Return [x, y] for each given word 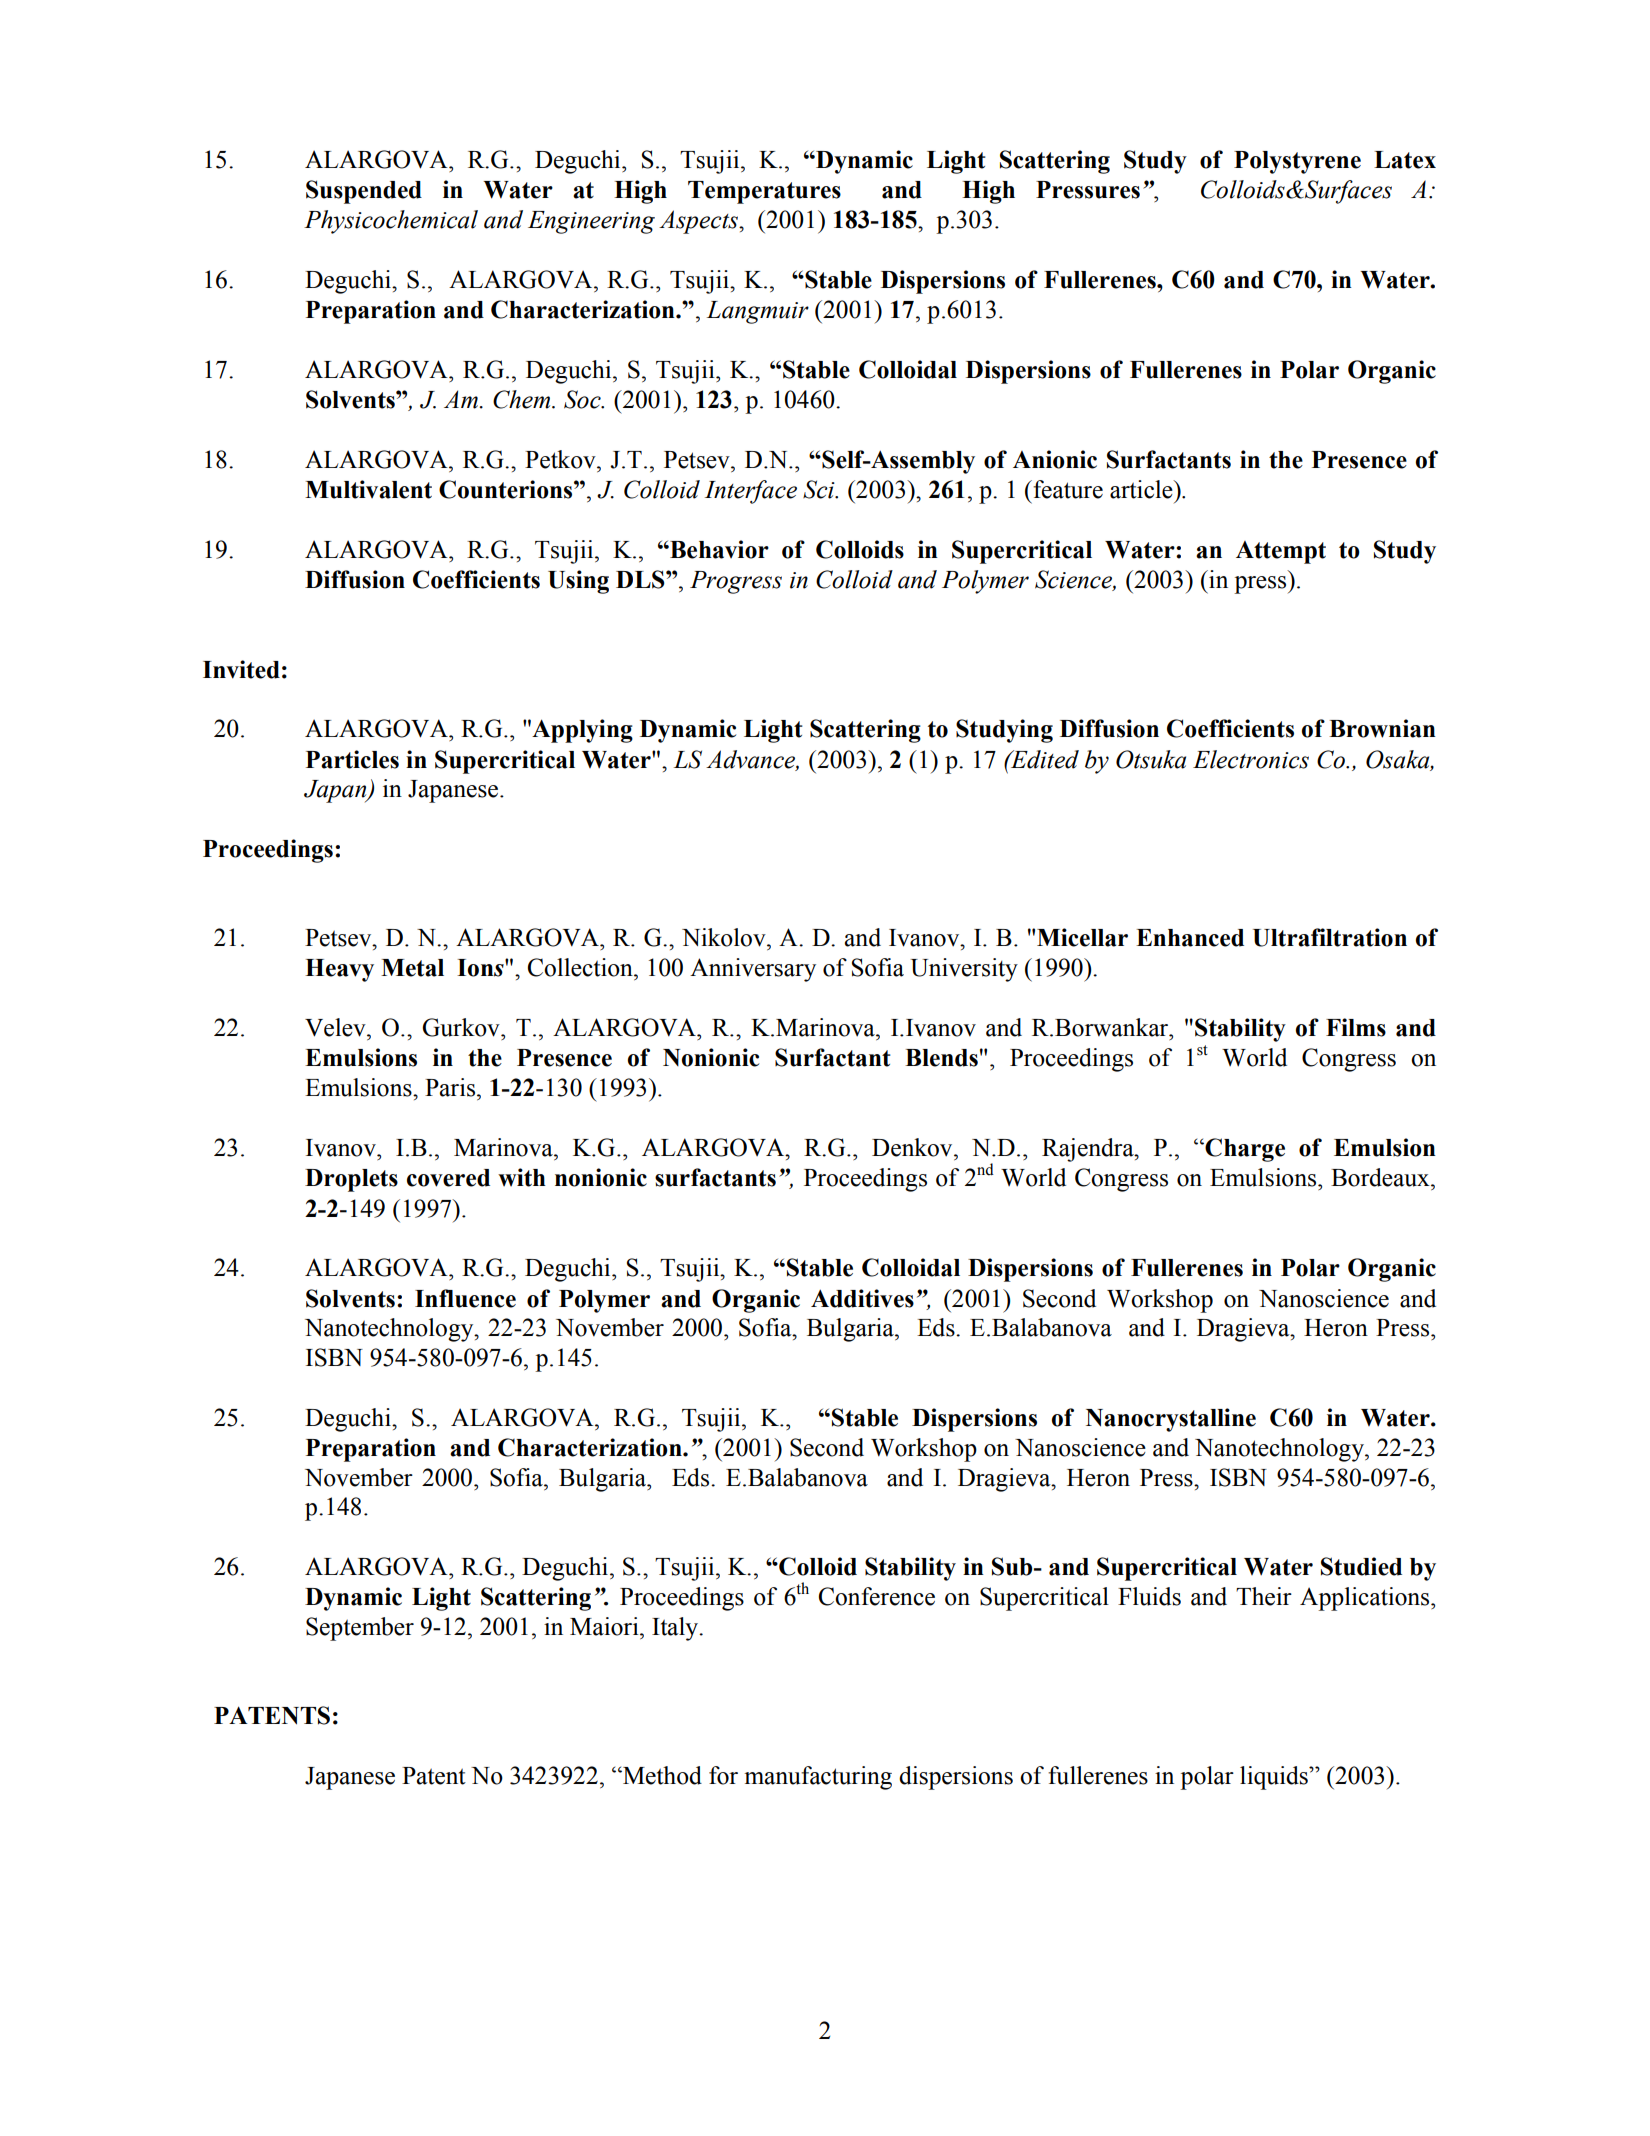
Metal [412, 968]
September [360, 1629]
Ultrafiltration [1330, 937]
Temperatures [764, 192]
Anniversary [753, 970]
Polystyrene [1297, 162]
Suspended [364, 192]
